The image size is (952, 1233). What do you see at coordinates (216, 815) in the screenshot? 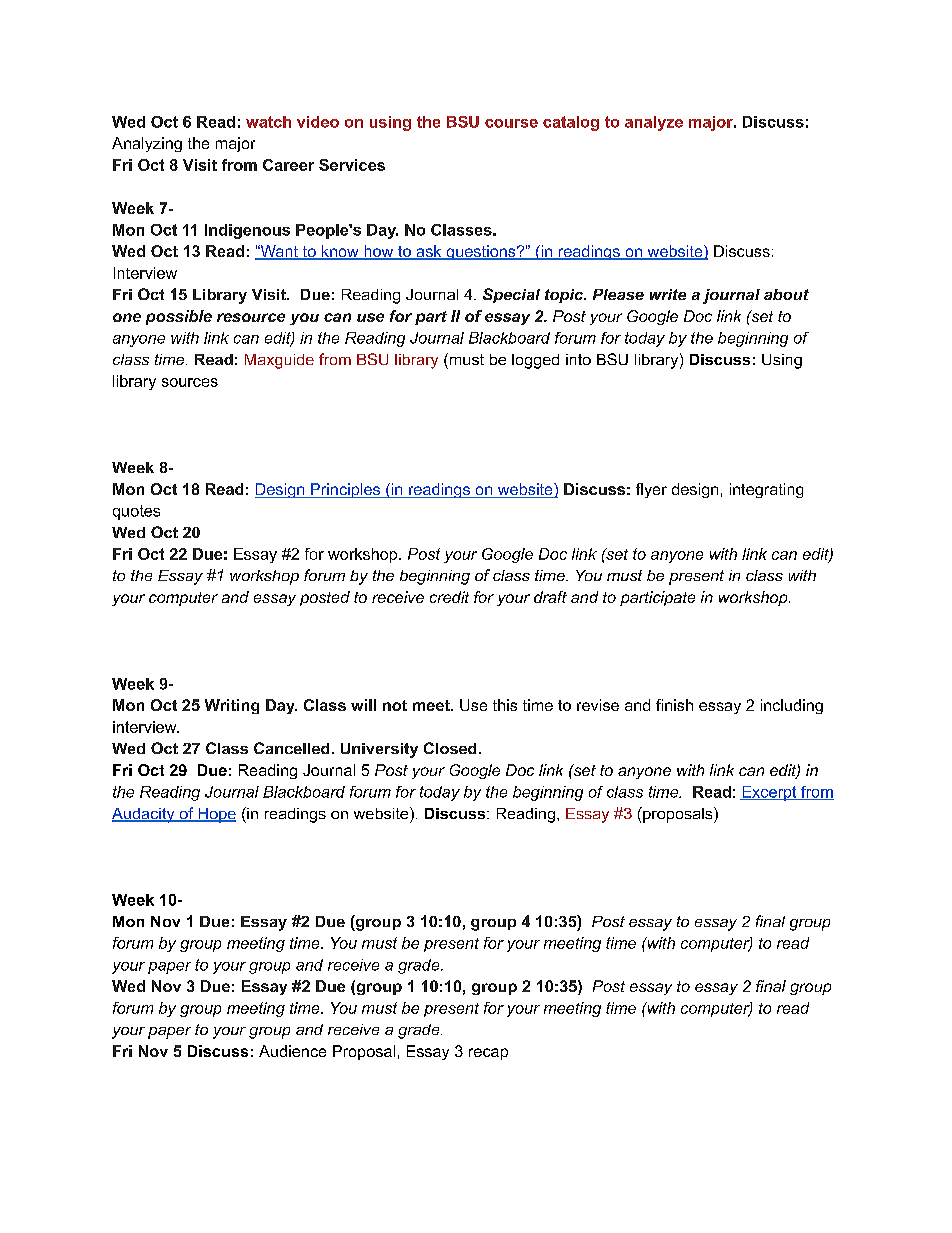
I see `Hope` at bounding box center [216, 815].
